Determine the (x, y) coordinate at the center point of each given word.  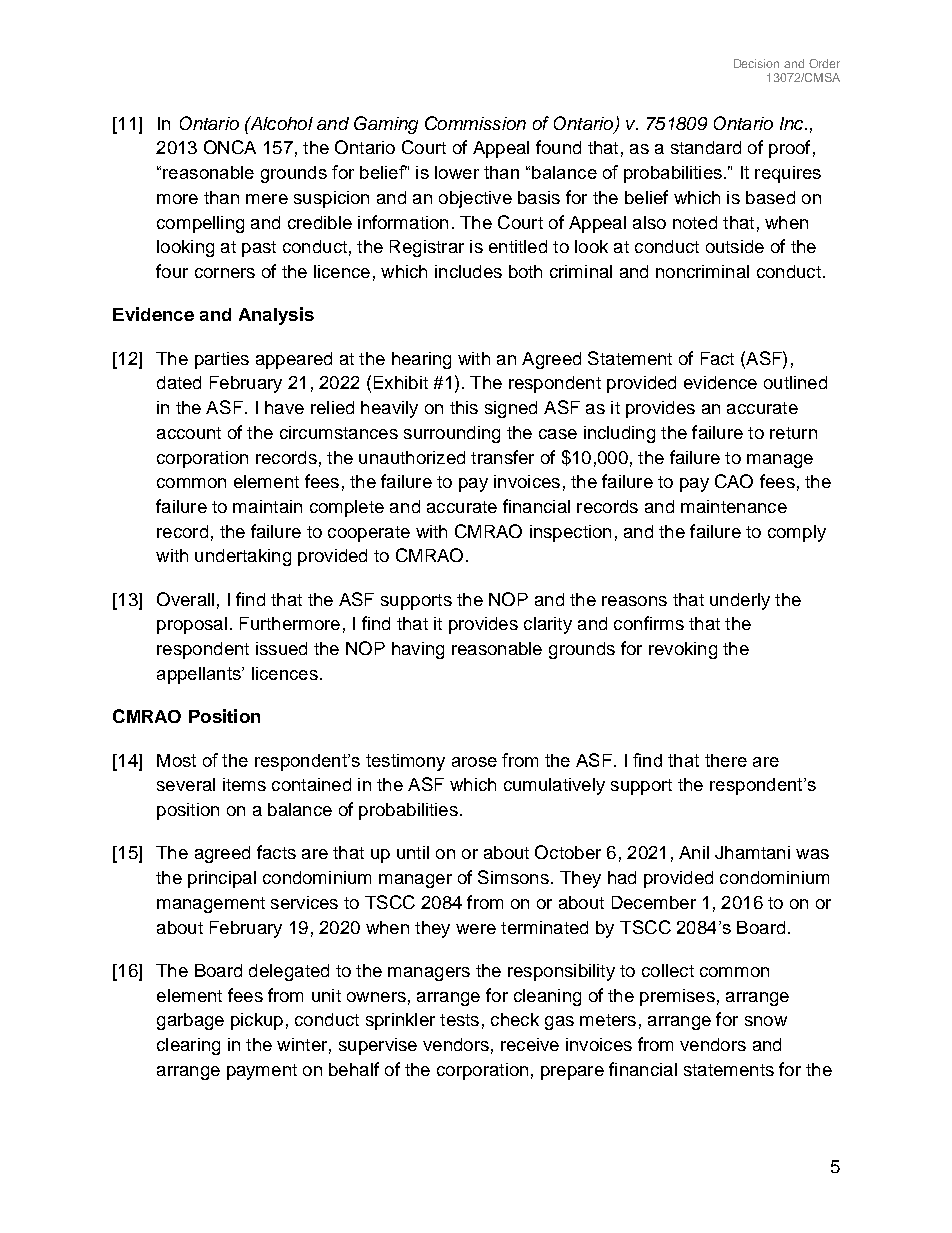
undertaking (243, 557)
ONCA (230, 147)
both (525, 271)
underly (740, 601)
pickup (257, 1021)
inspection (570, 533)
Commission (475, 123)
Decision (756, 63)
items (244, 784)
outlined (795, 382)
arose (474, 762)
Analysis (276, 316)
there (726, 760)
